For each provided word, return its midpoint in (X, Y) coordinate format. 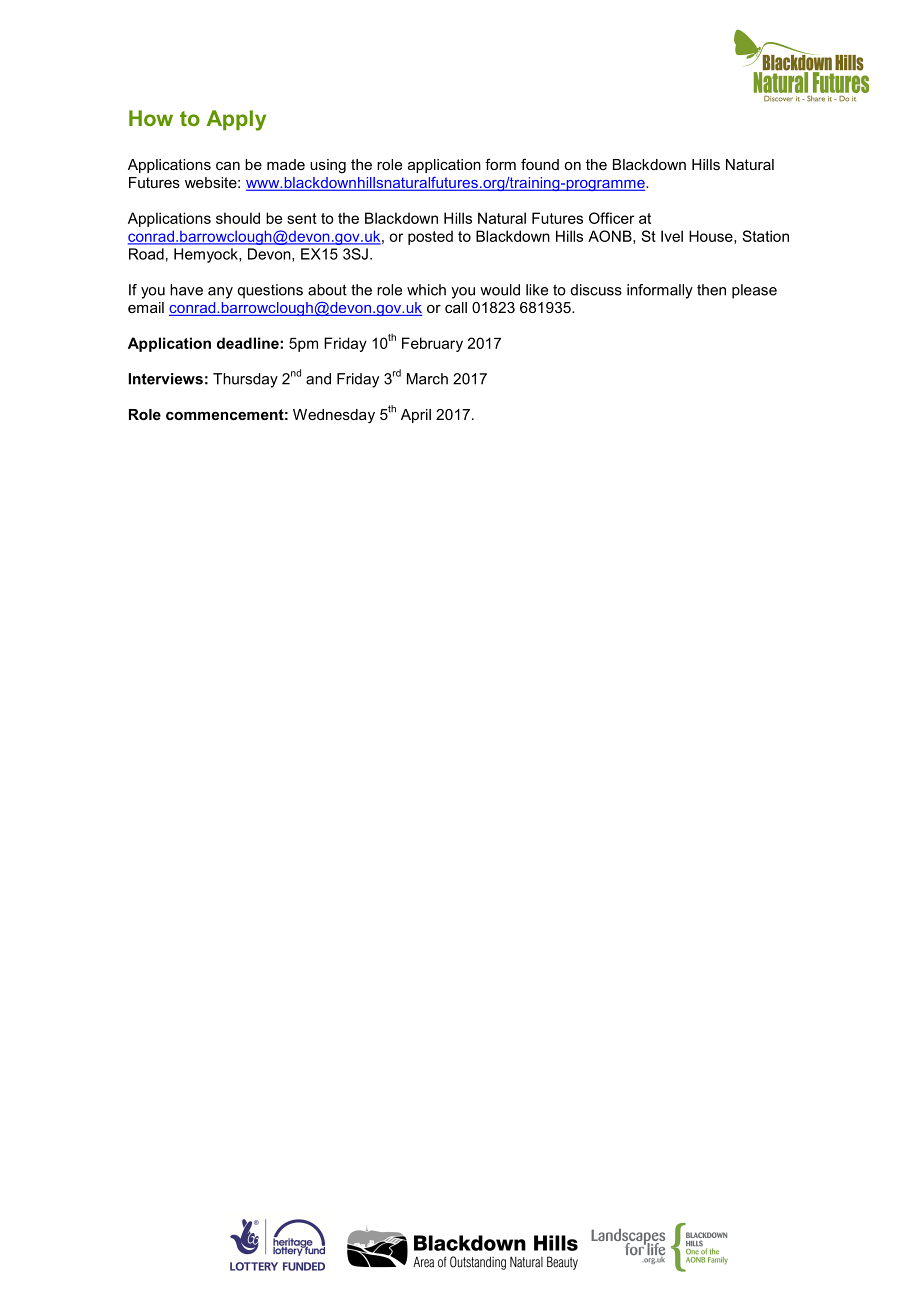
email (146, 307)
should (238, 218)
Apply (236, 120)
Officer (611, 218)
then (711, 290)
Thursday (245, 380)
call (456, 307)
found (540, 164)
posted (430, 237)
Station (765, 236)
